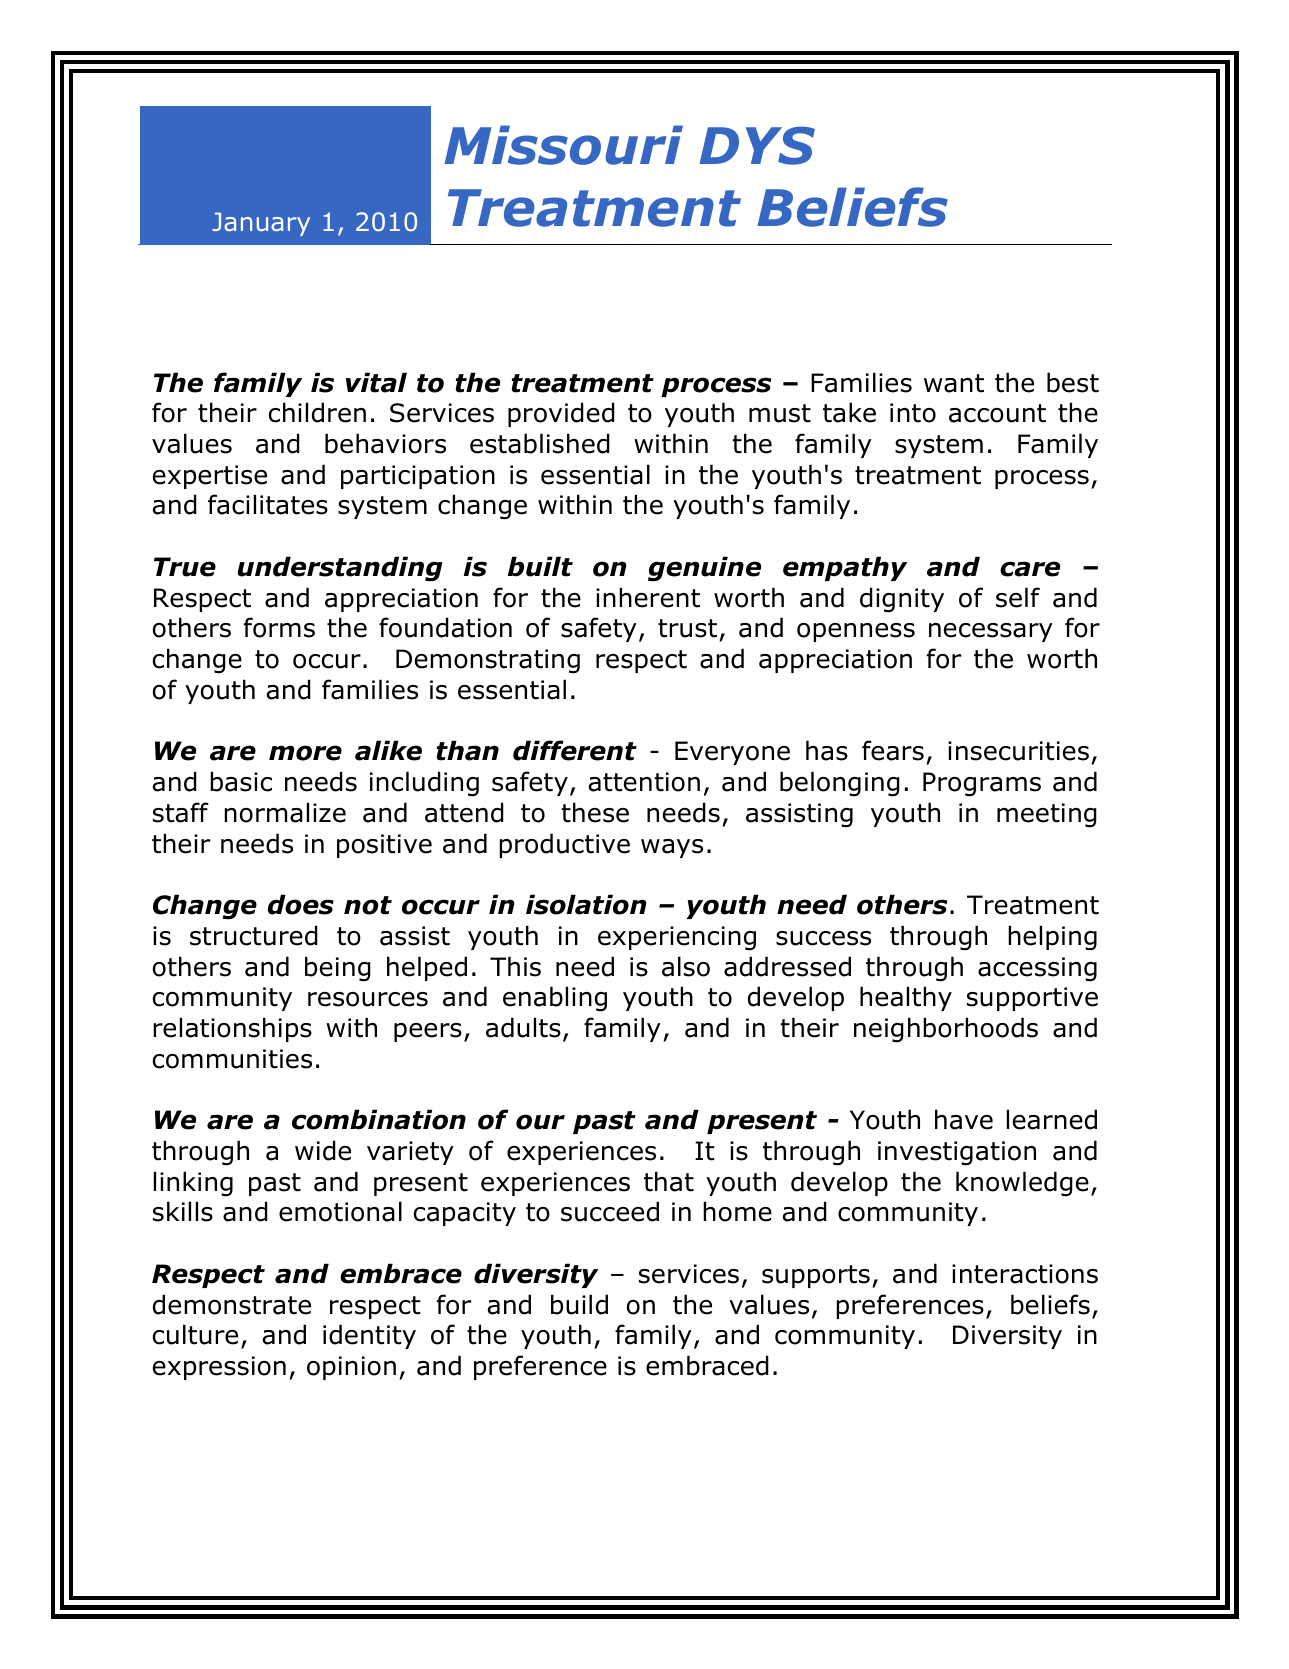  Describe the element at coordinates (261, 224) in the screenshot. I see `January` at that location.
